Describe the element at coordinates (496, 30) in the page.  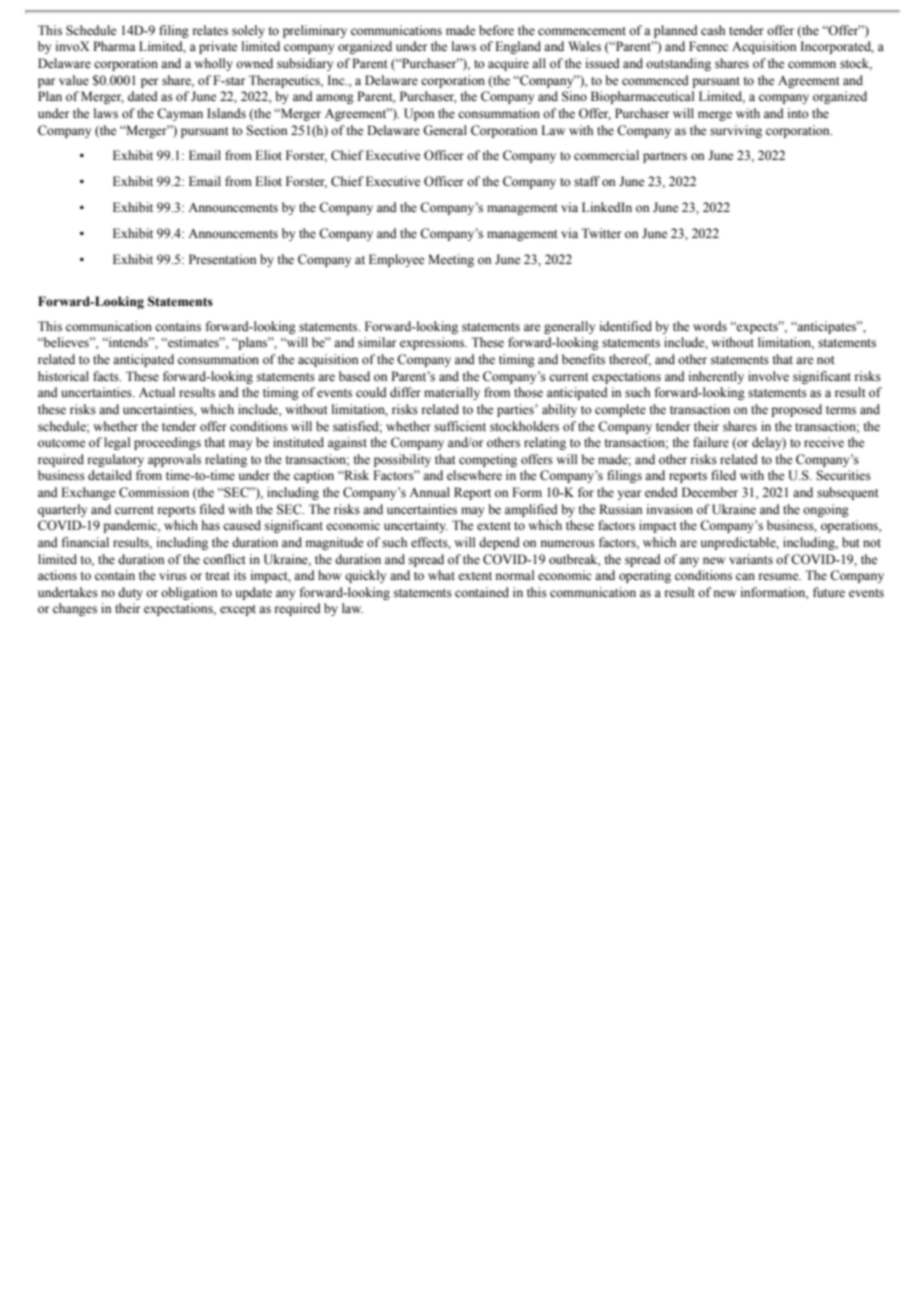
I see `before` at that location.
